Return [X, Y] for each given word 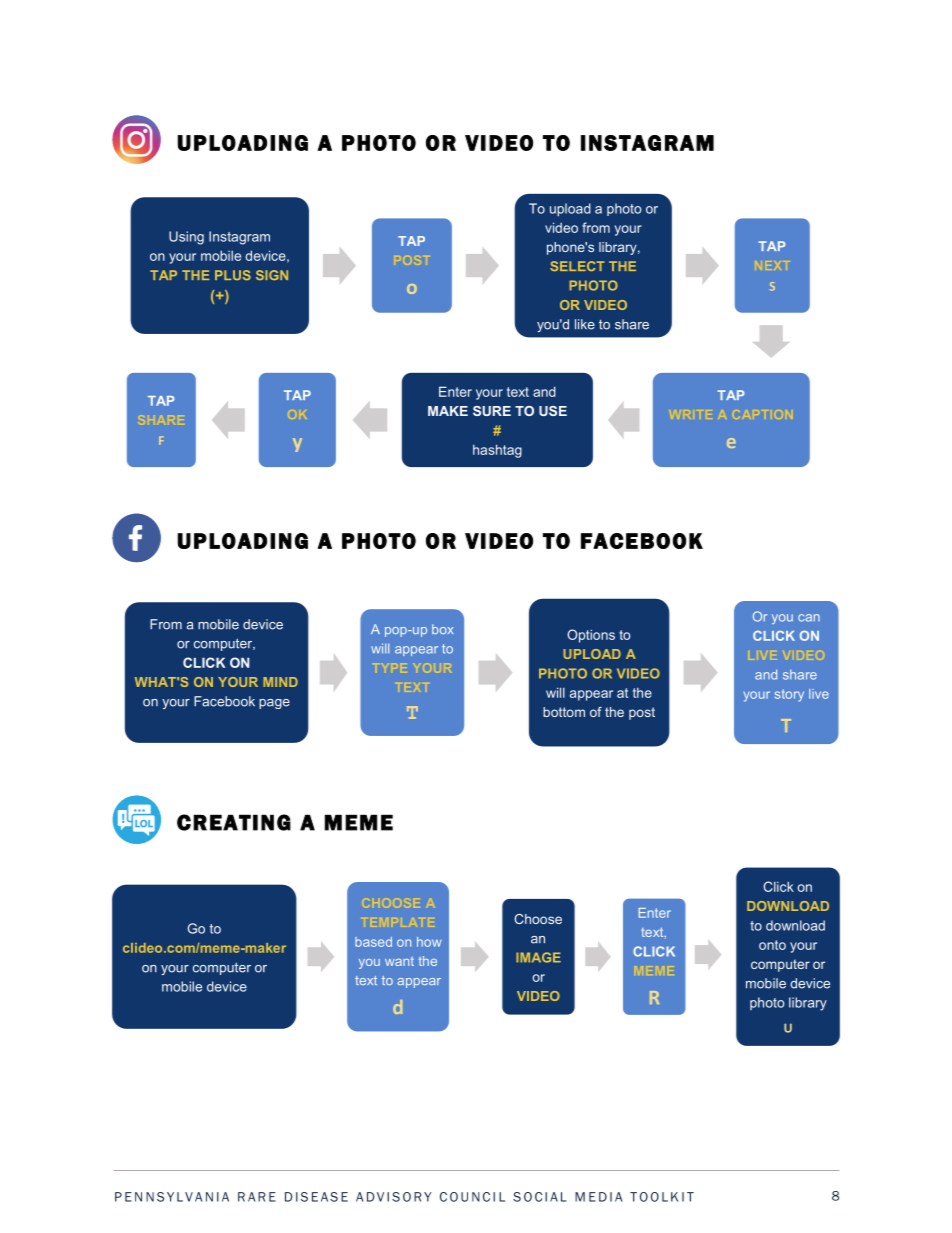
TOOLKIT [662, 1197]
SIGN [272, 275]
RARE [257, 1197]
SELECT [577, 266]
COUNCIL [472, 1197]
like [585, 324]
